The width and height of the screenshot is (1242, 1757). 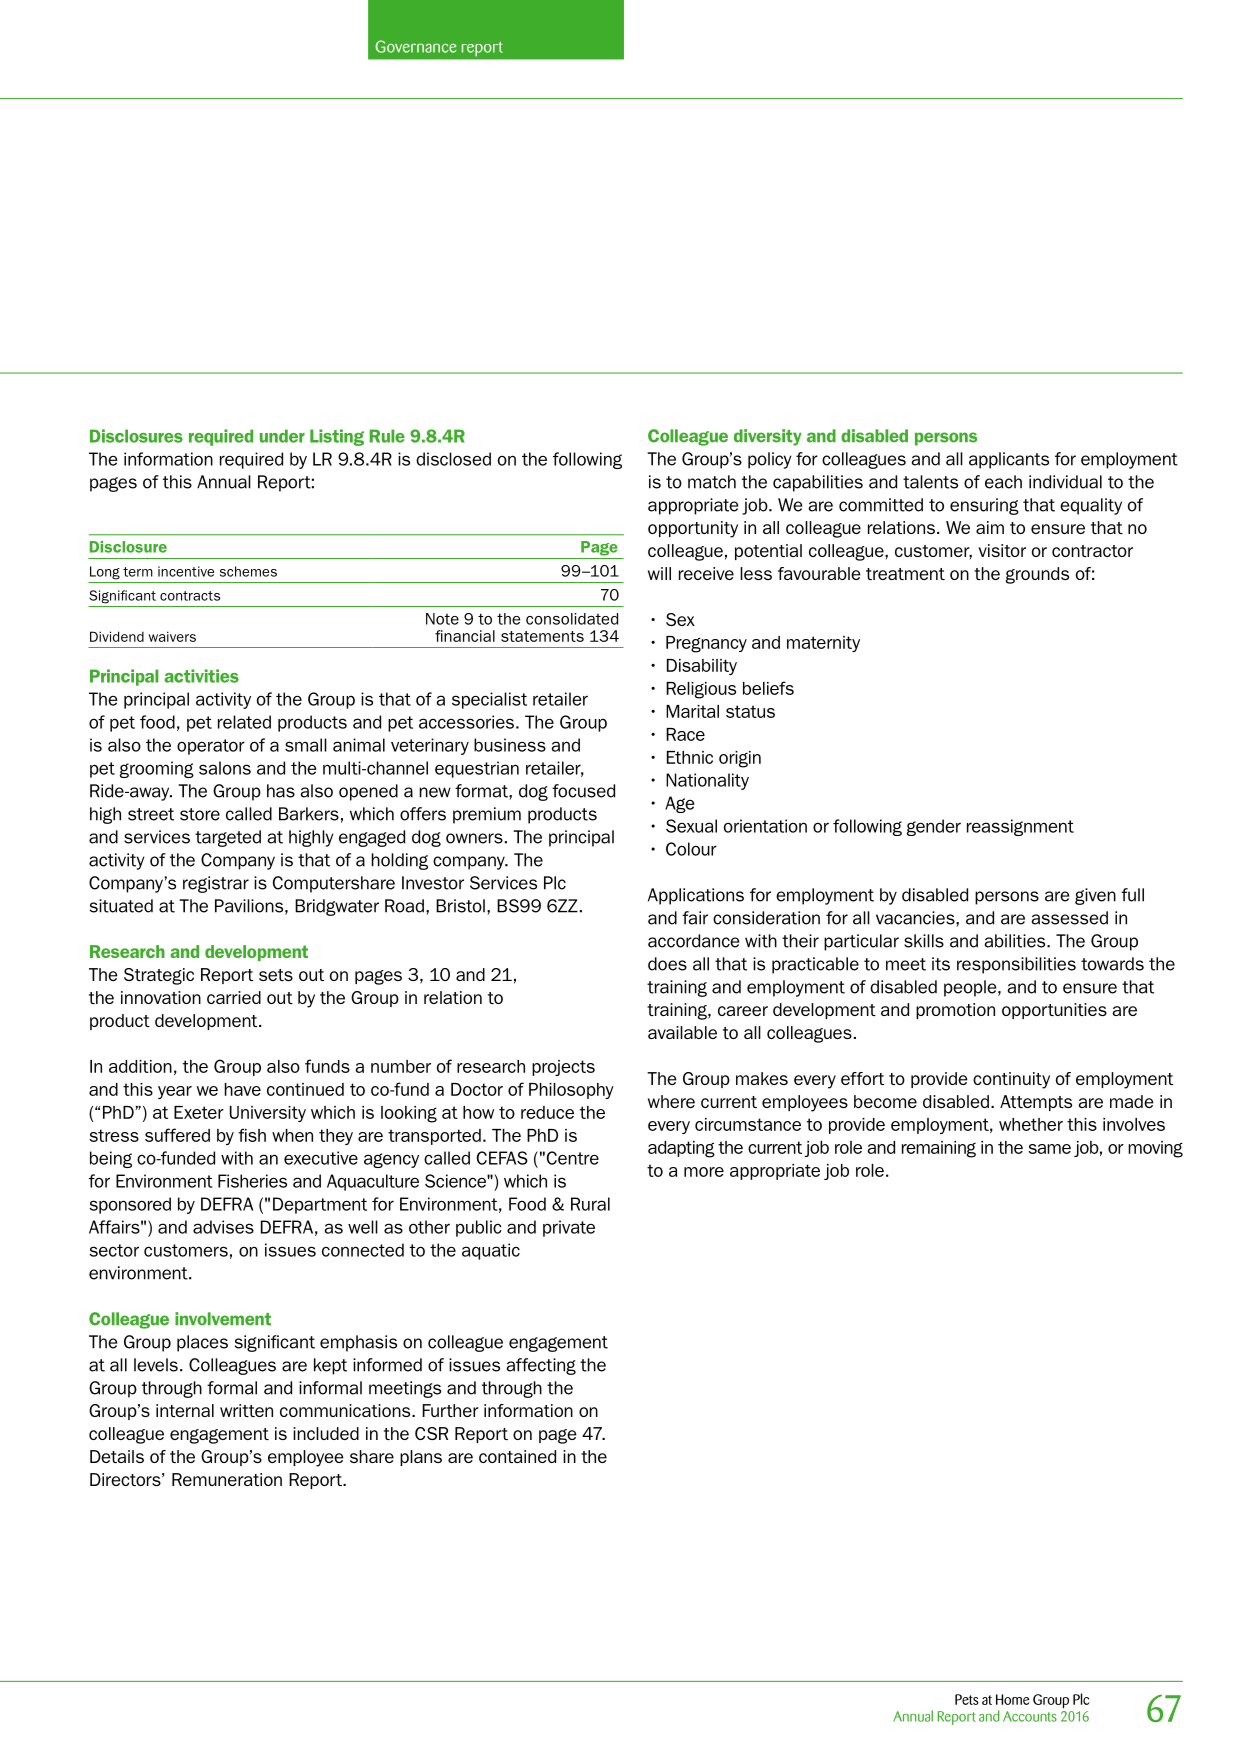 What do you see at coordinates (1009, 460) in the screenshot?
I see `applicants` at bounding box center [1009, 460].
